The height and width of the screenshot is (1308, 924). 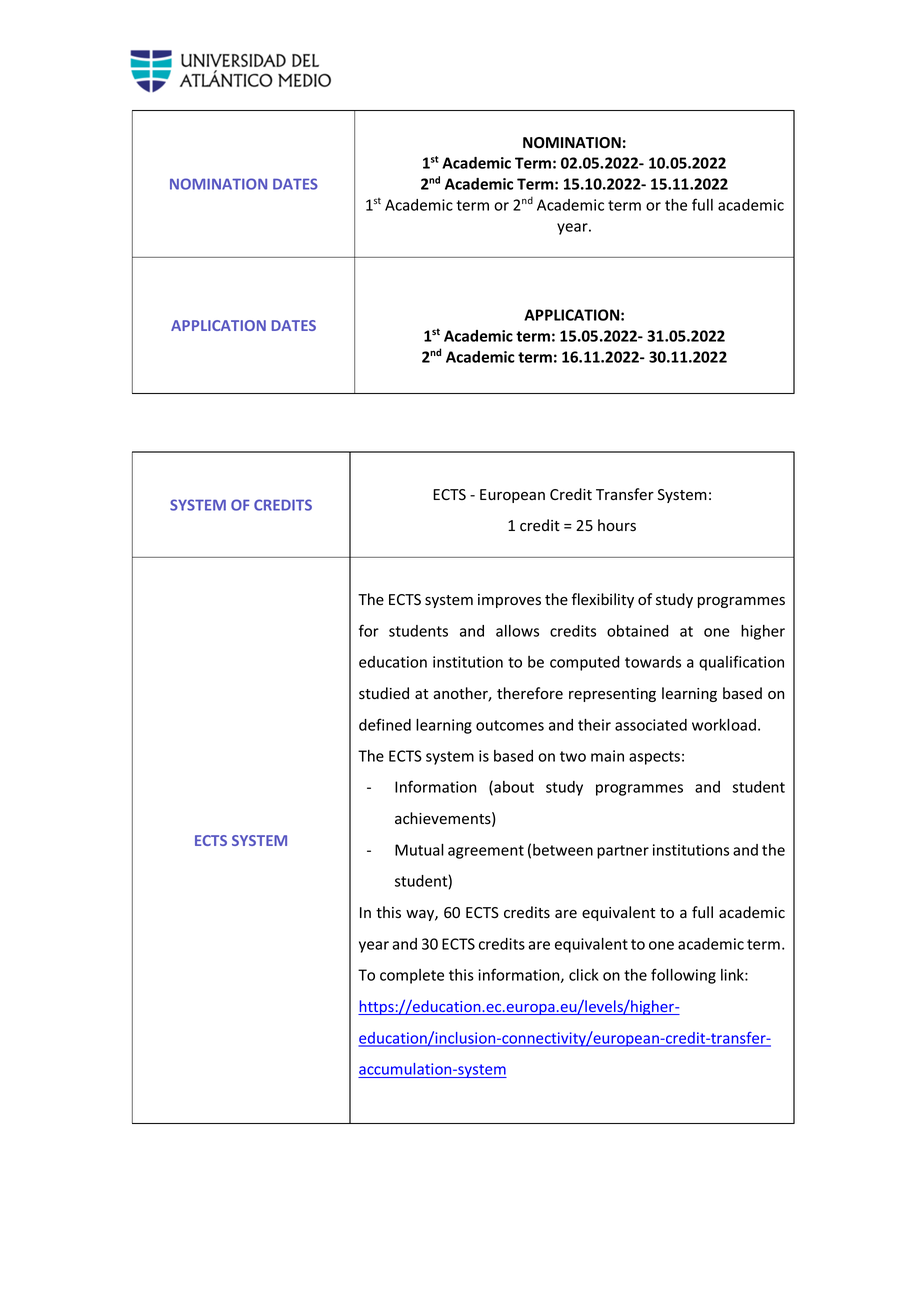 I want to click on click, so click(x=584, y=975).
